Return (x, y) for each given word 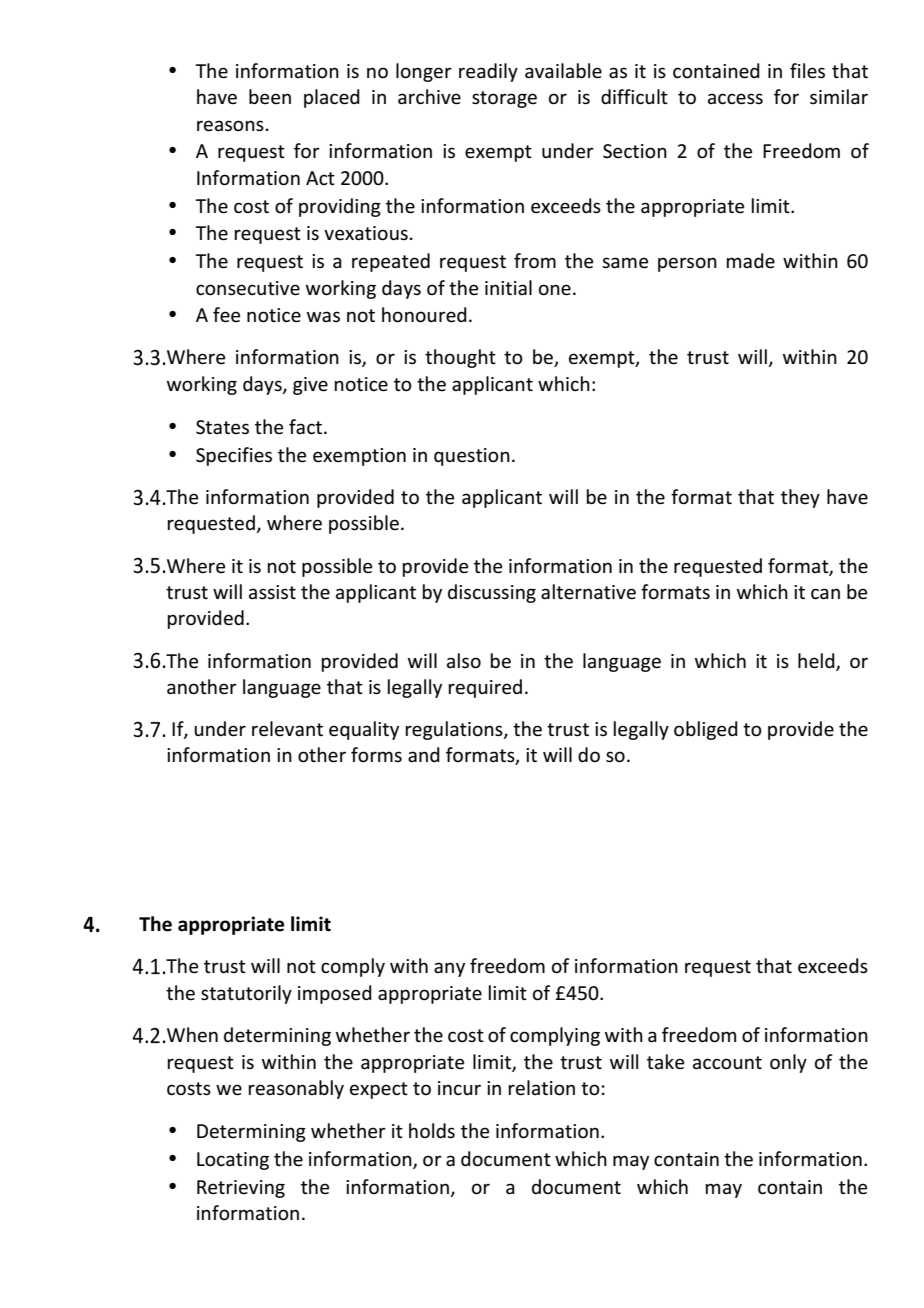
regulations (455, 730)
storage (504, 99)
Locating (233, 1161)
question (472, 457)
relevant (287, 729)
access (735, 99)
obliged (706, 730)
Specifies (234, 456)
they (800, 498)
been (270, 97)
